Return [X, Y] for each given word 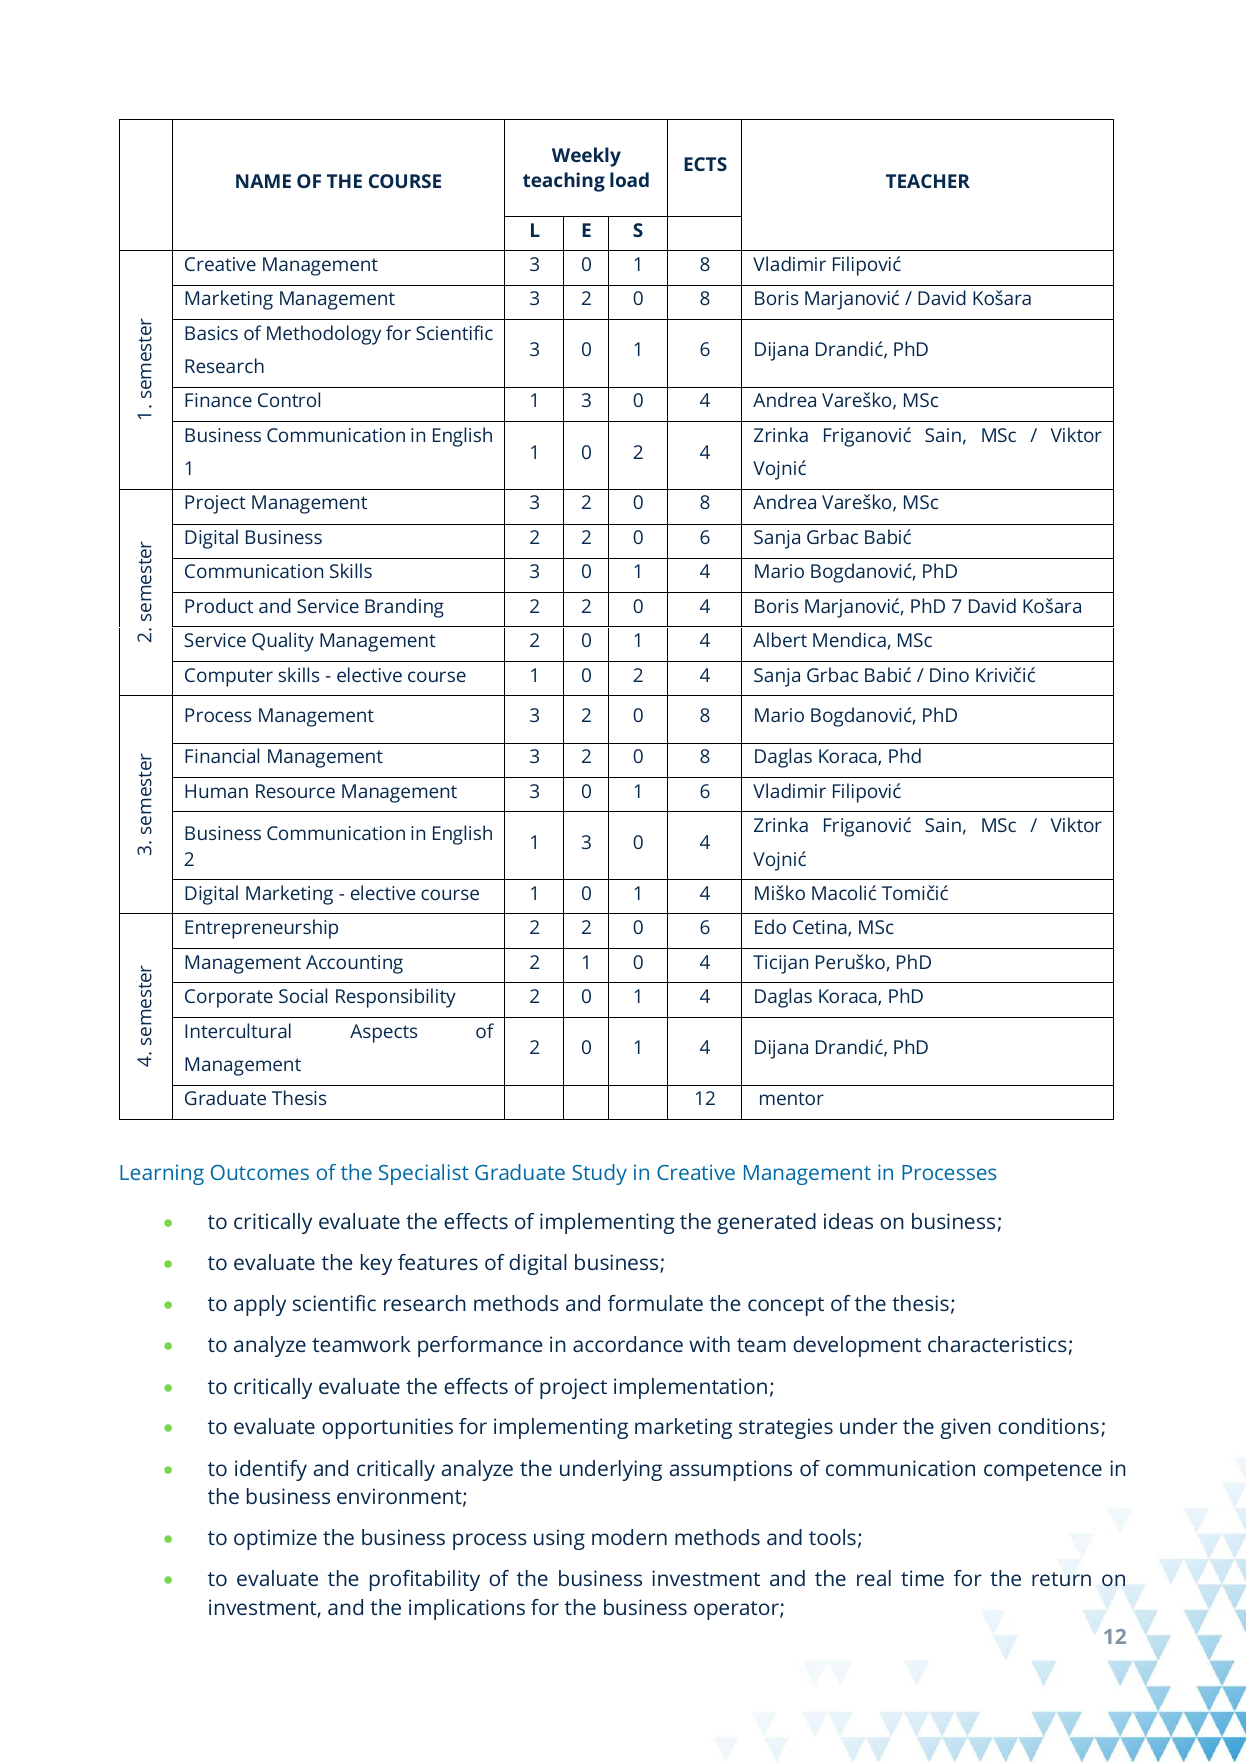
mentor [792, 1098]
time [922, 1578]
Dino [949, 675]
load [629, 179]
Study [599, 1174]
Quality [283, 642]
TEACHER [928, 181]
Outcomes [260, 1172]
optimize [275, 1539]
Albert [780, 639]
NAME [263, 181]
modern [629, 1537]
